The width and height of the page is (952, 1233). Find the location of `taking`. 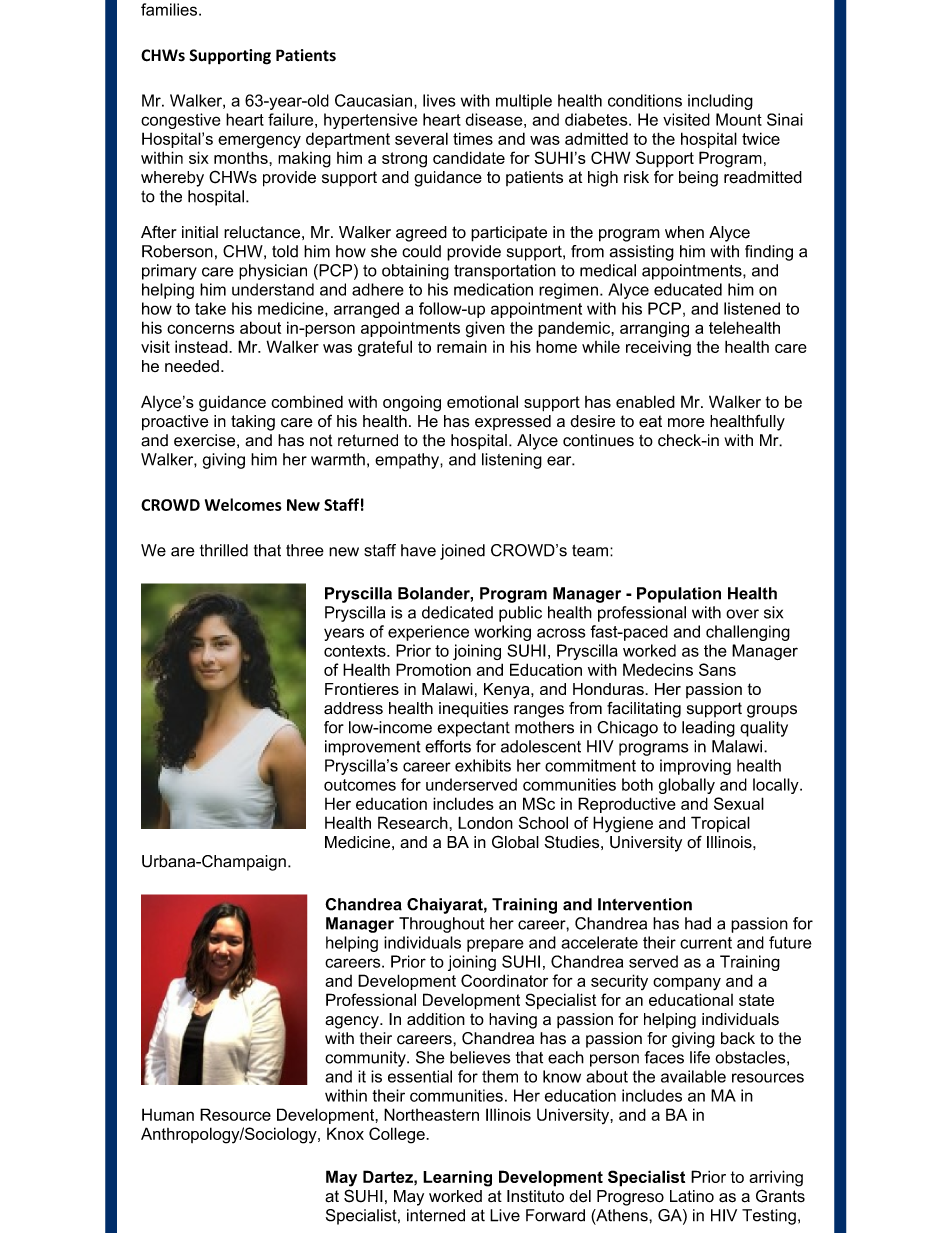

taking is located at coordinates (253, 423).
